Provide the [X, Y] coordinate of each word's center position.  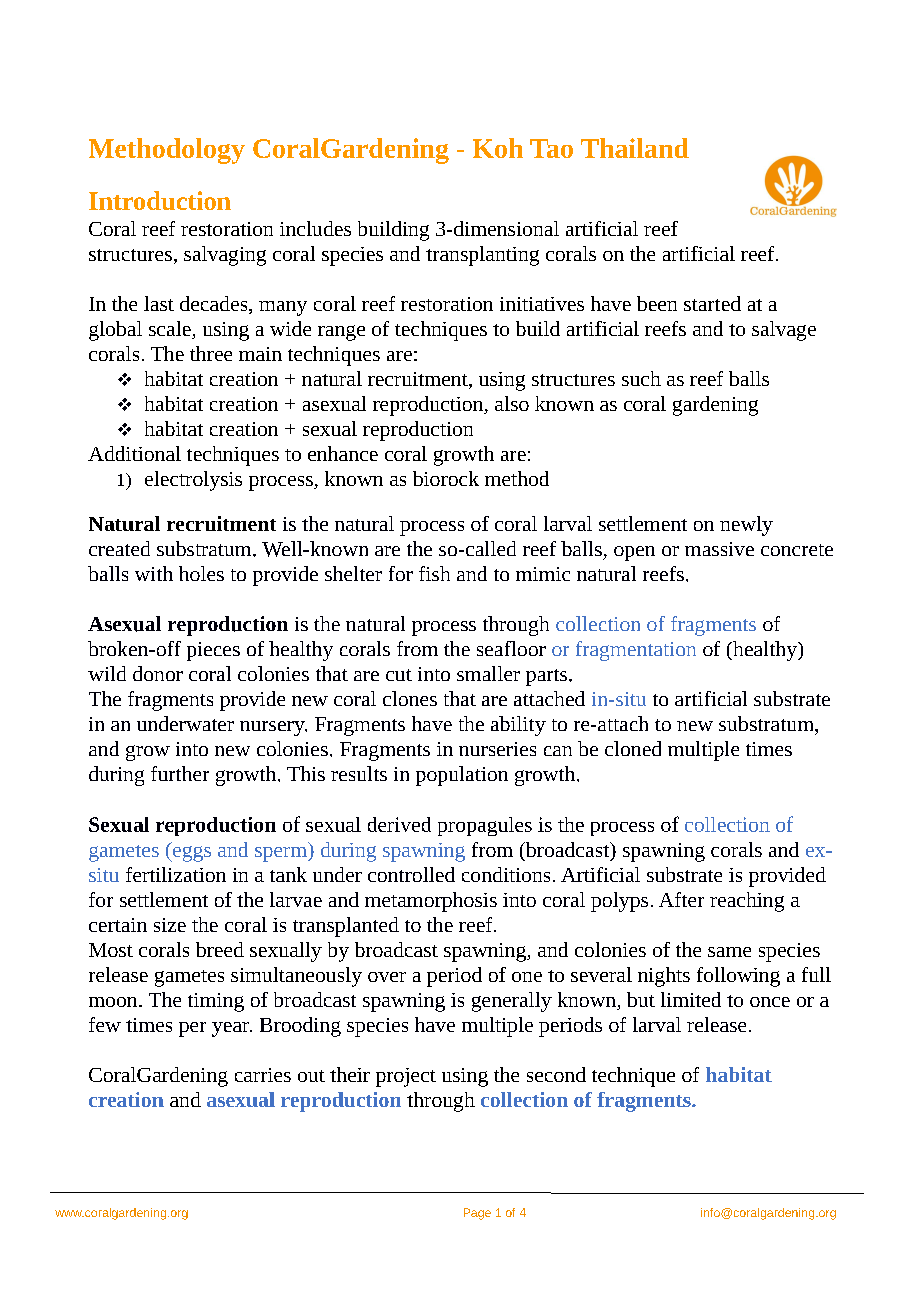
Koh [498, 148]
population [462, 776]
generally [512, 1002]
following [738, 977]
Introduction [160, 200]
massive [719, 549]
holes [201, 573]
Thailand [635, 148]
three [211, 353]
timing [216, 1002]
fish [434, 573]
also [512, 403]
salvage [784, 331]
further [180, 773]
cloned [633, 748]
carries [263, 1075]
